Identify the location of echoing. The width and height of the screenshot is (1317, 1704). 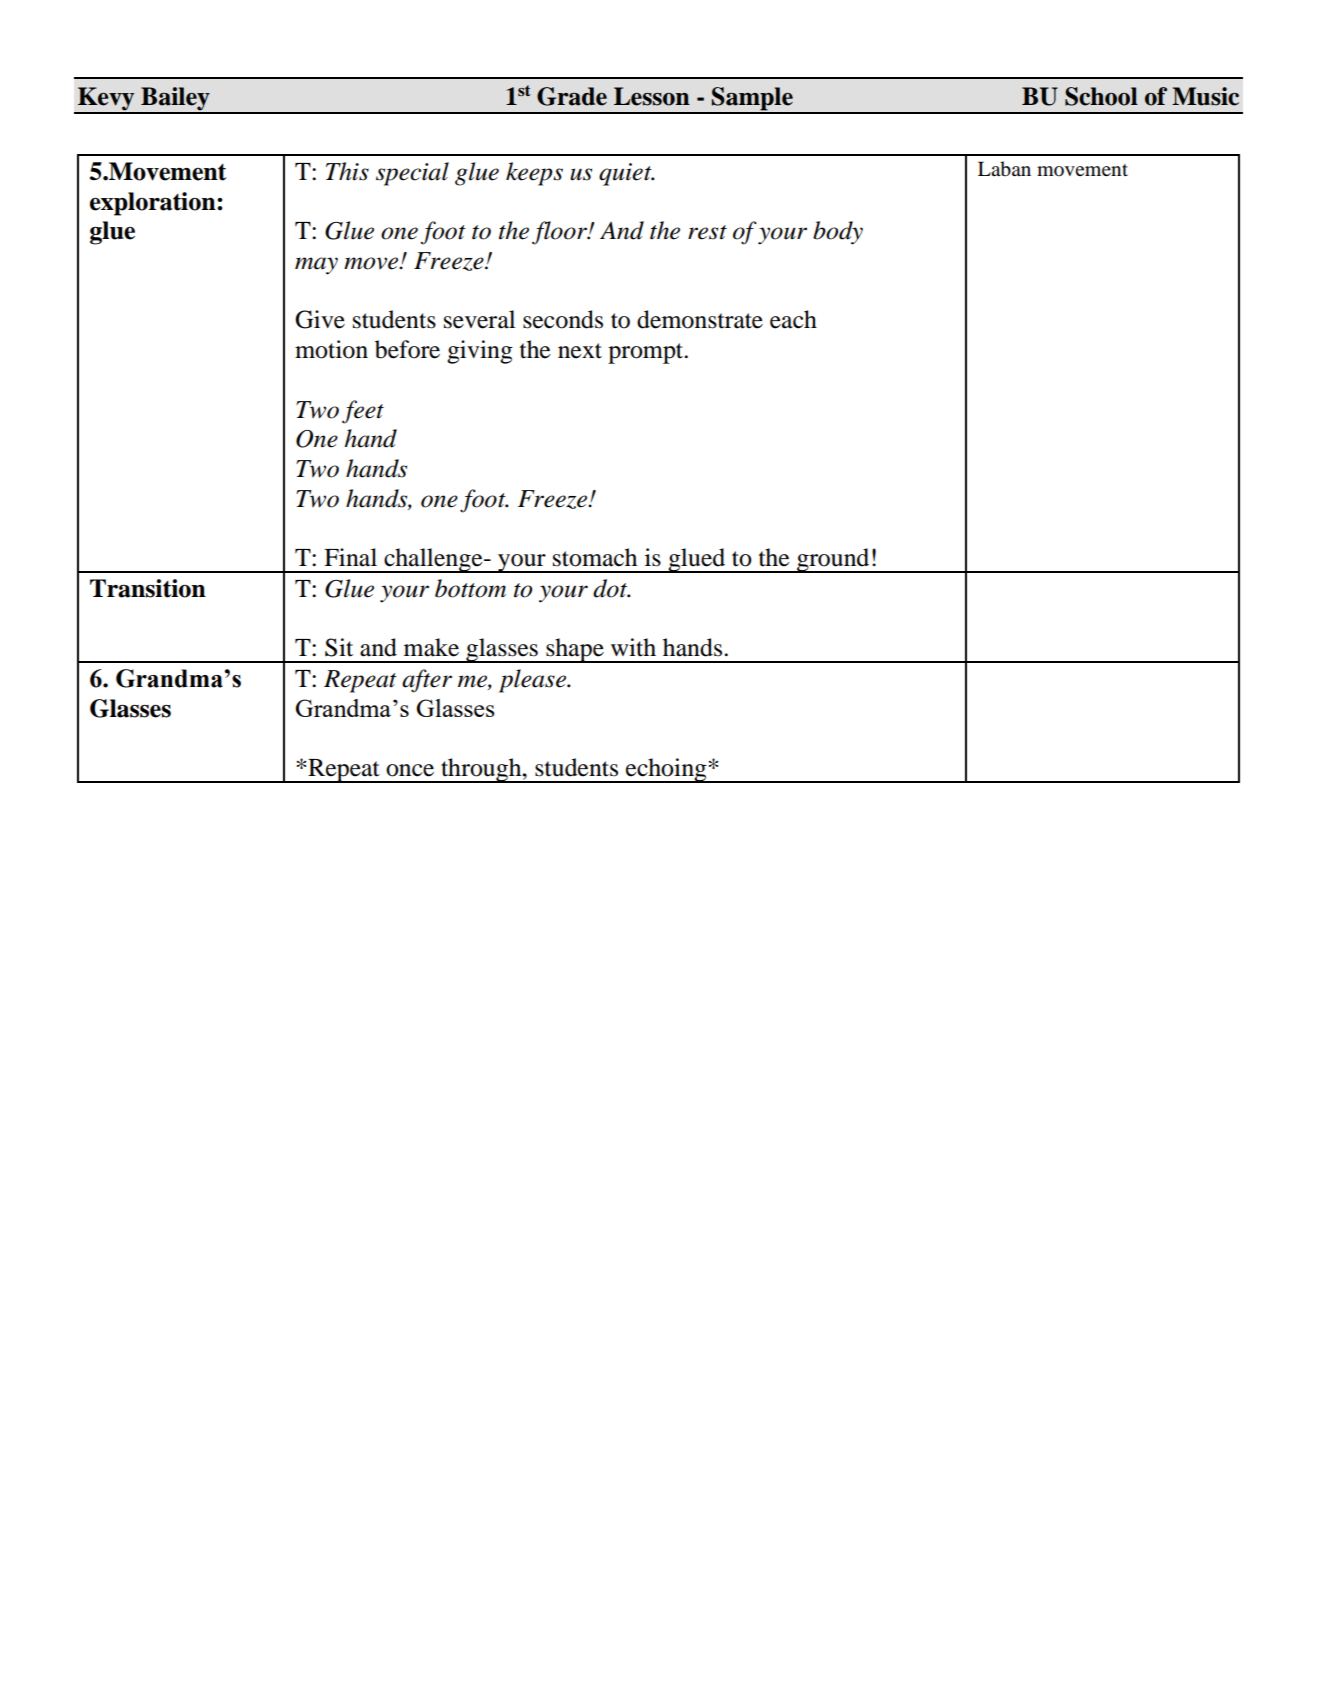
(666, 770).
